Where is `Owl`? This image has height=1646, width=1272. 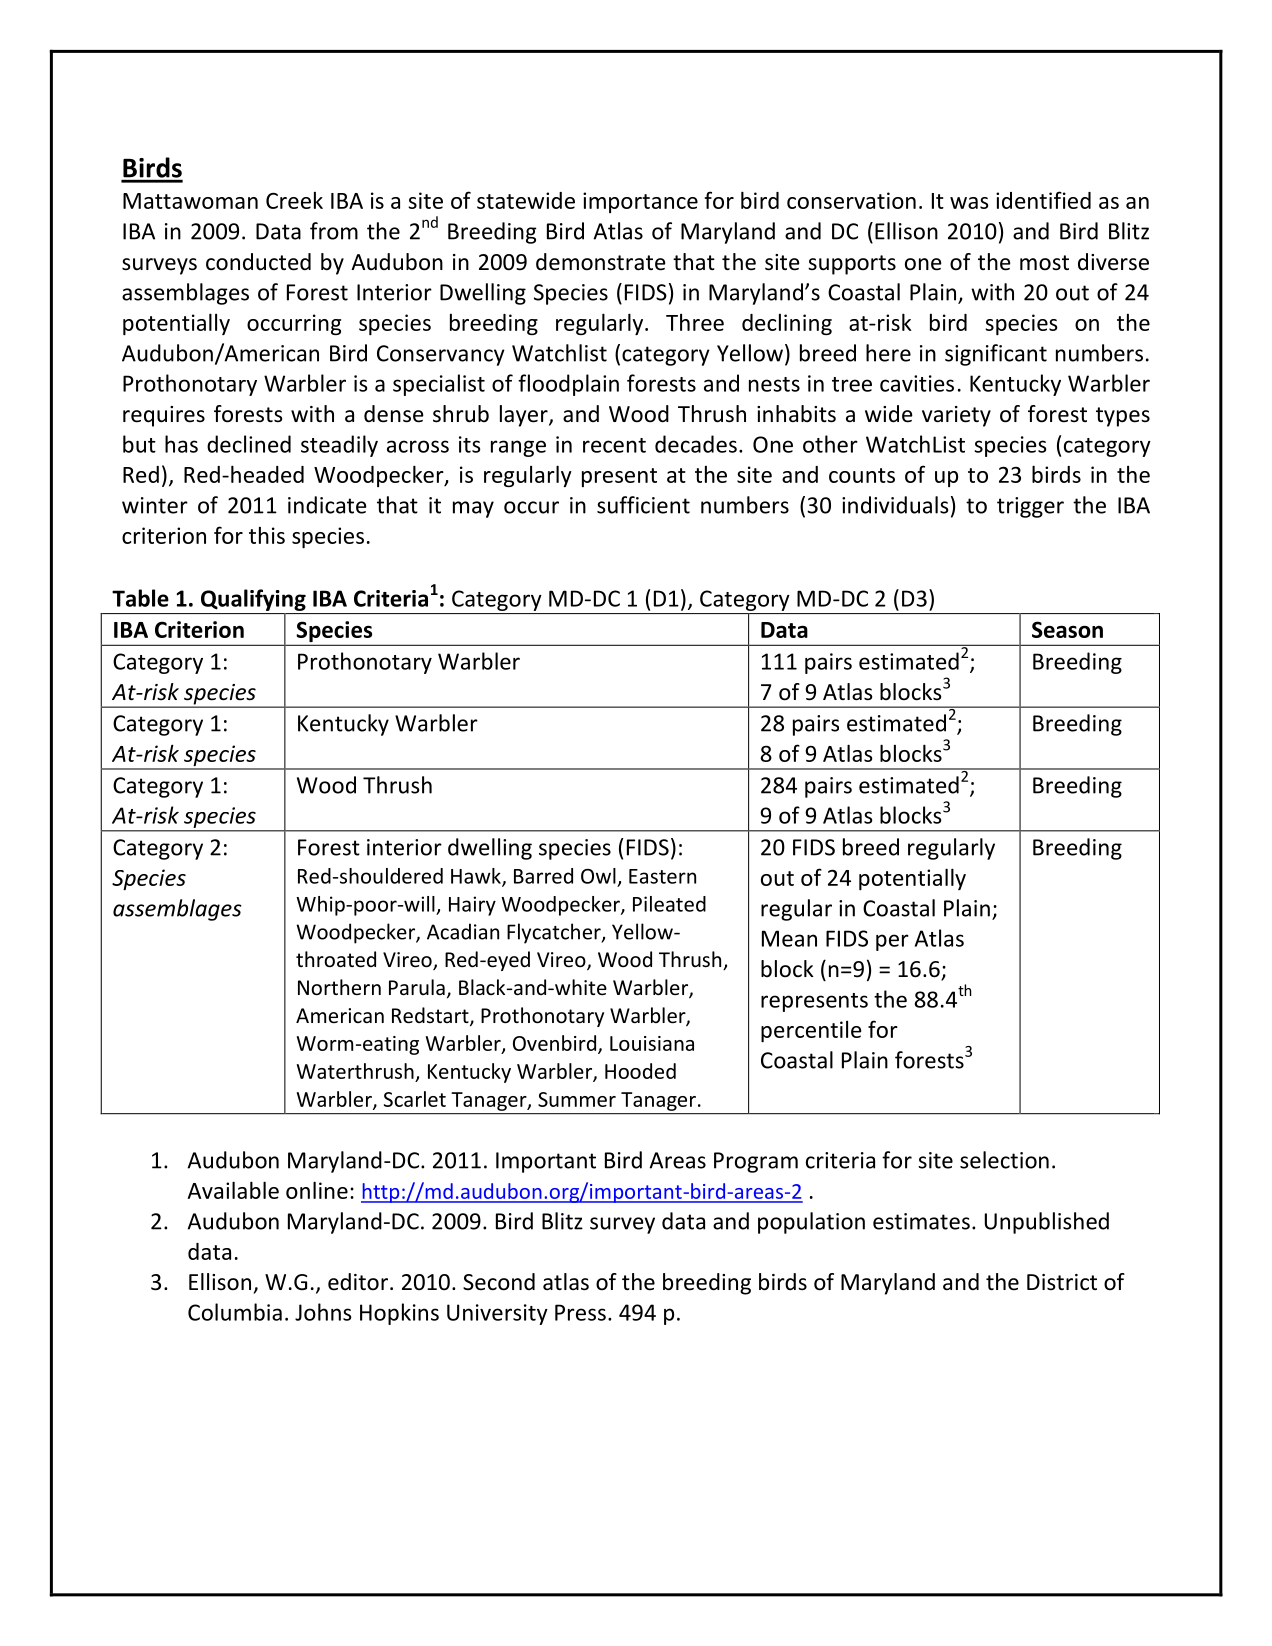 Owl is located at coordinates (598, 876).
